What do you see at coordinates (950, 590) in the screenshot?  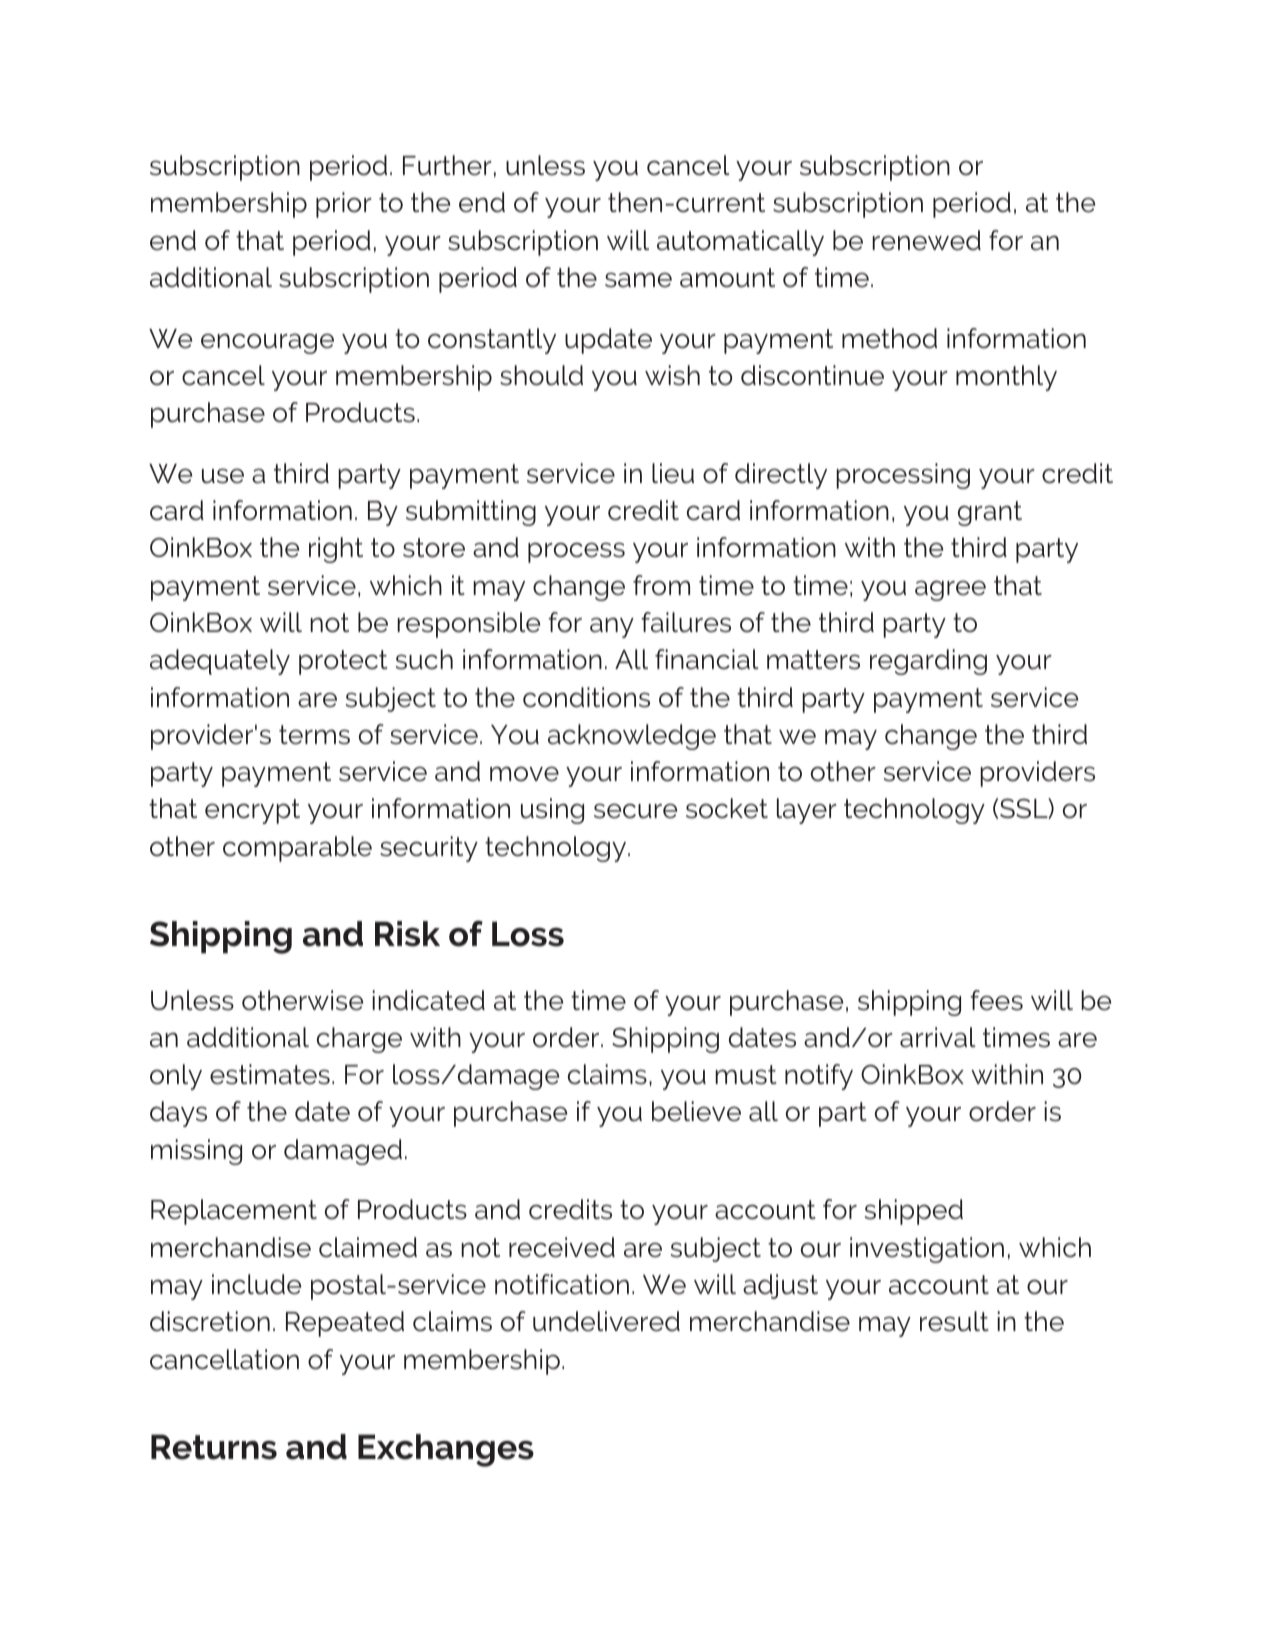 I see `agree` at bounding box center [950, 590].
